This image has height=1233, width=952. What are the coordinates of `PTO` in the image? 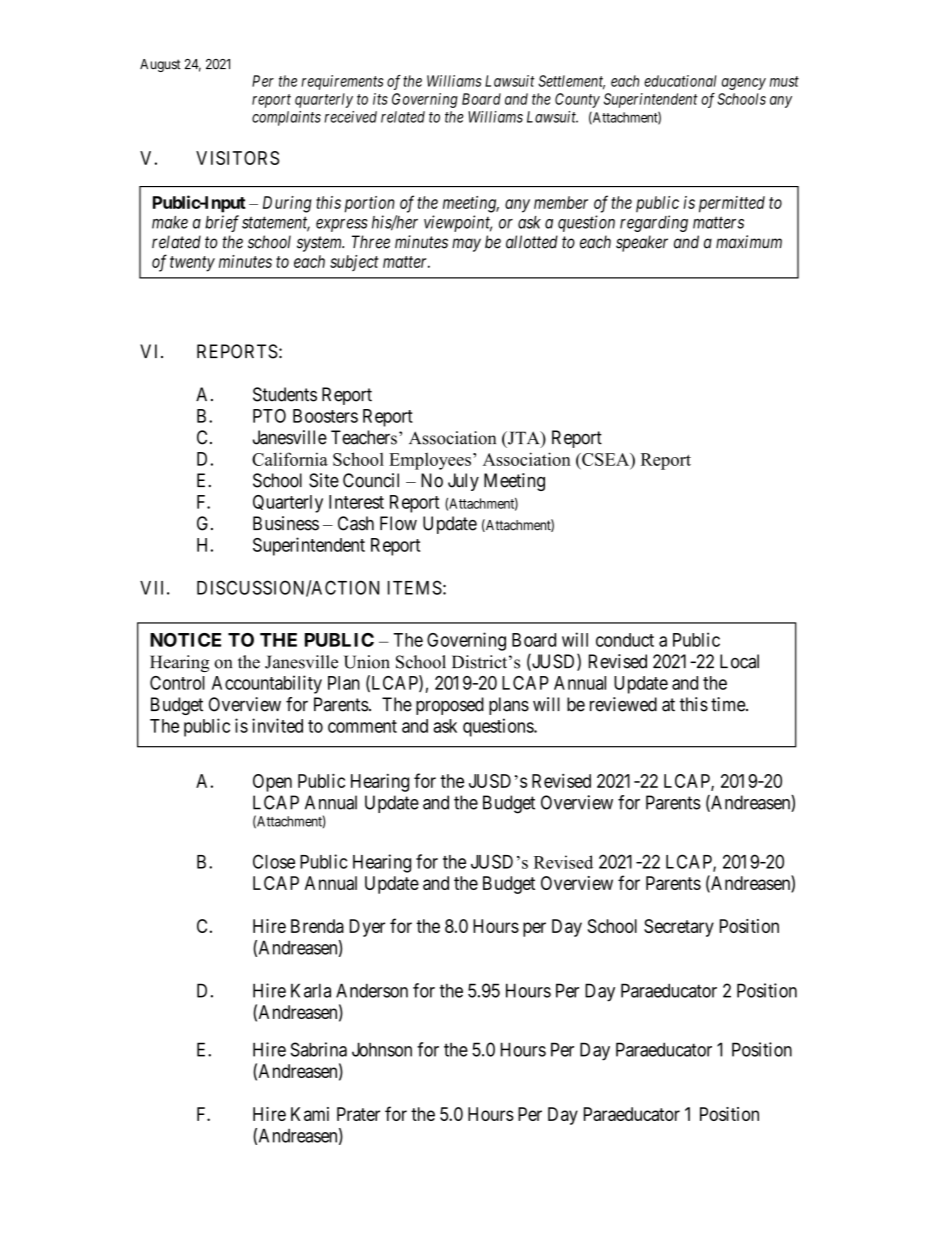 It's located at (269, 416).
